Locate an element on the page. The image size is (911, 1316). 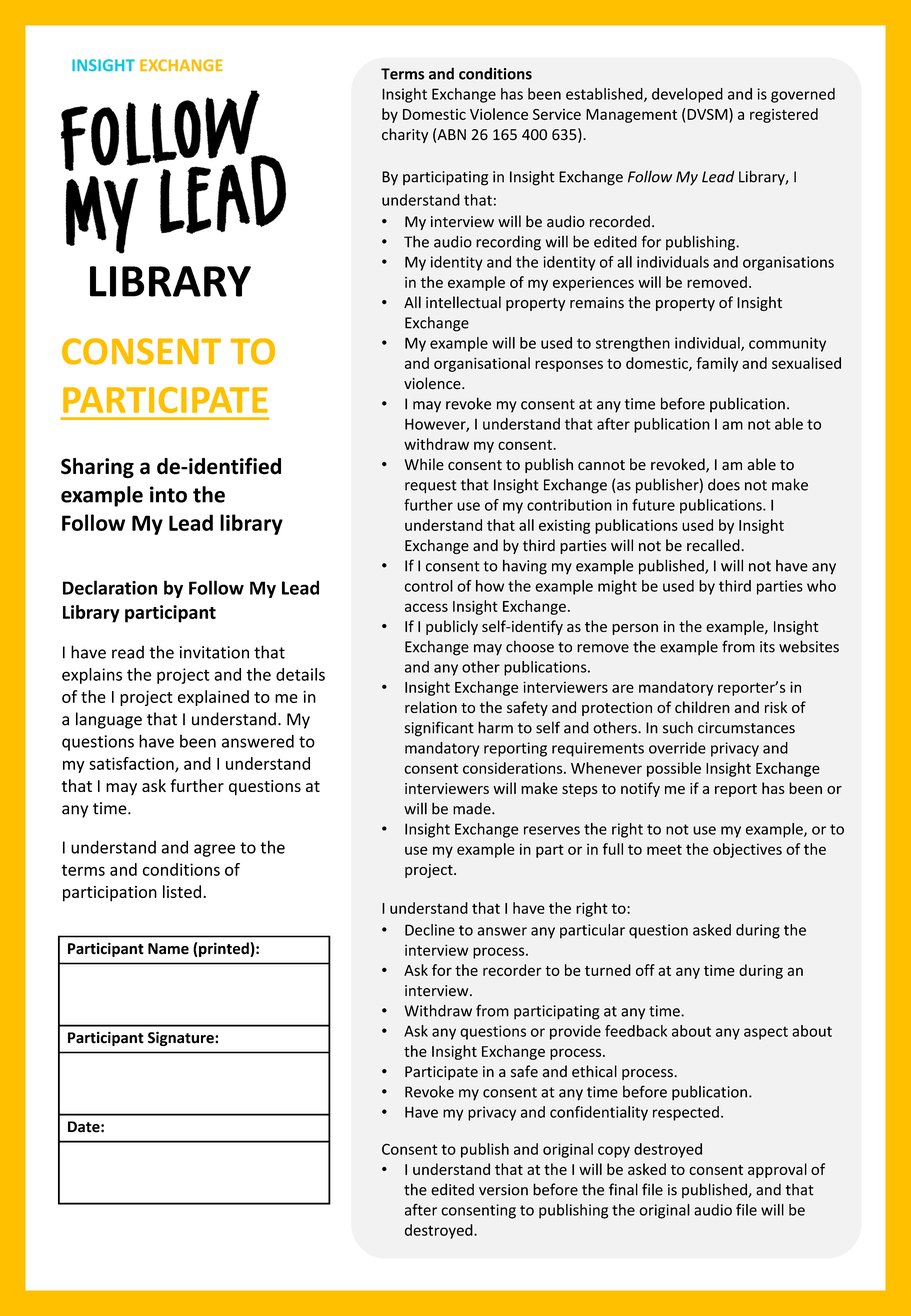
agree is located at coordinates (214, 850).
